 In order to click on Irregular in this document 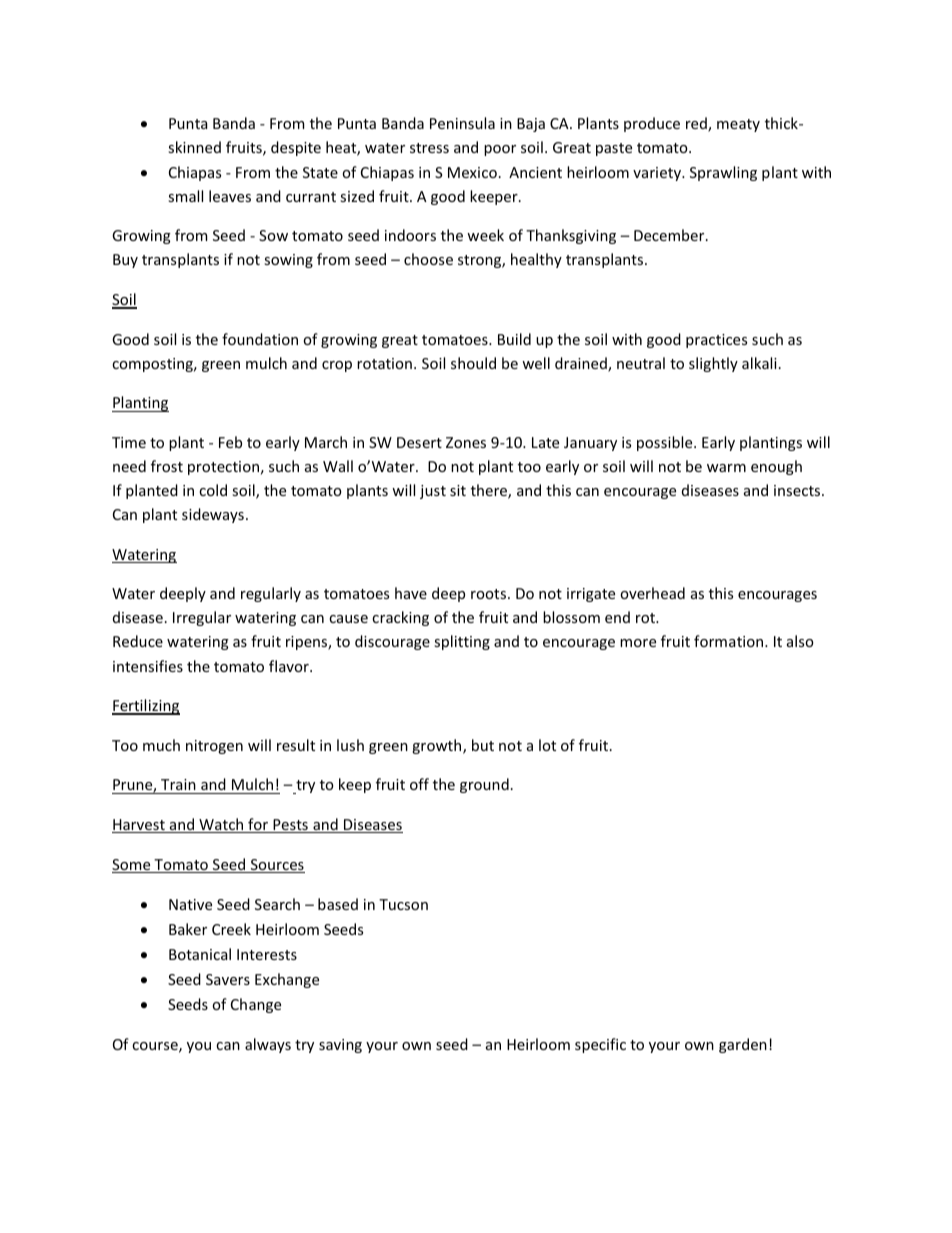, I will do `click(202, 618)`.
